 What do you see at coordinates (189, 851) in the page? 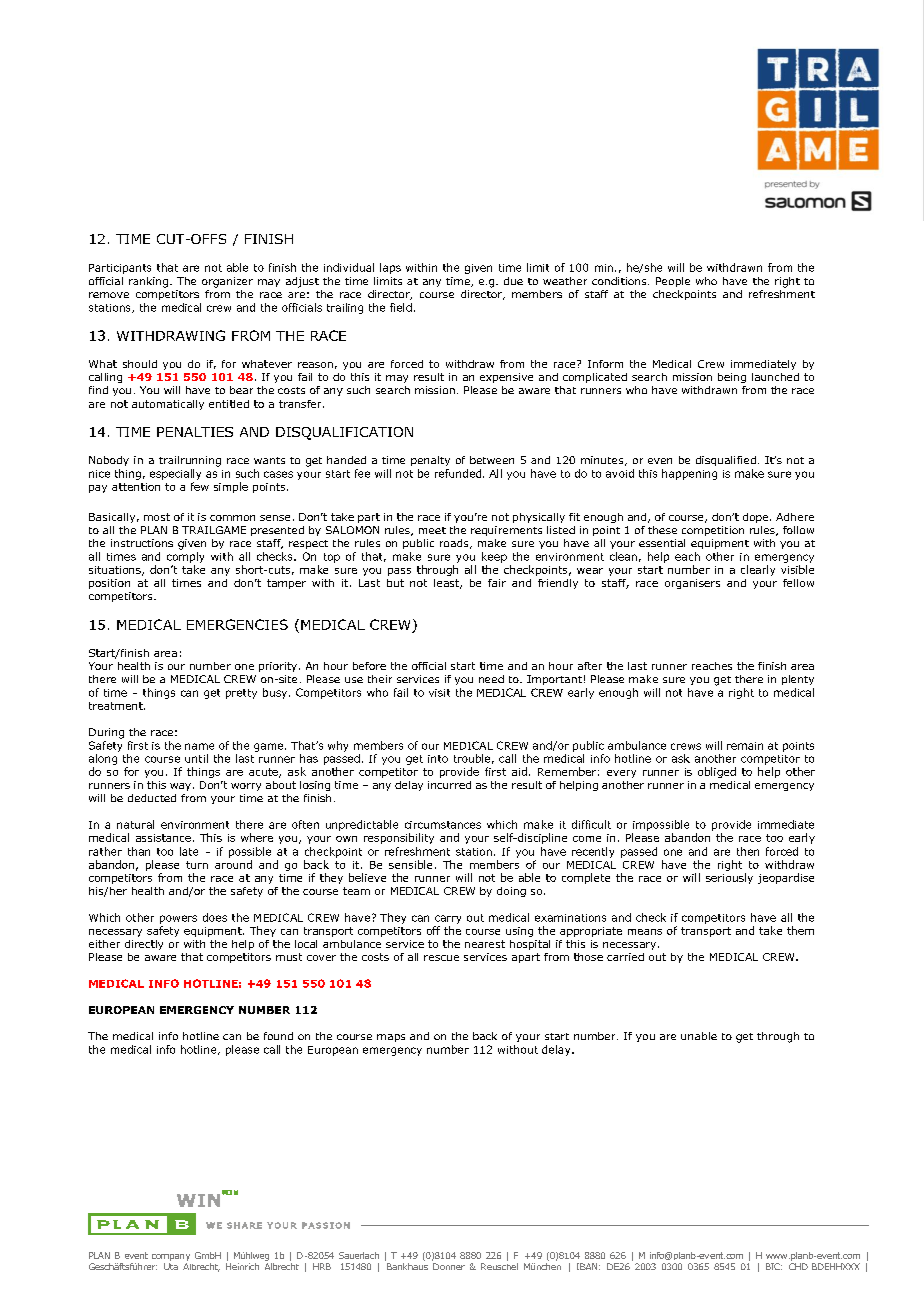
I see `late` at bounding box center [189, 851].
